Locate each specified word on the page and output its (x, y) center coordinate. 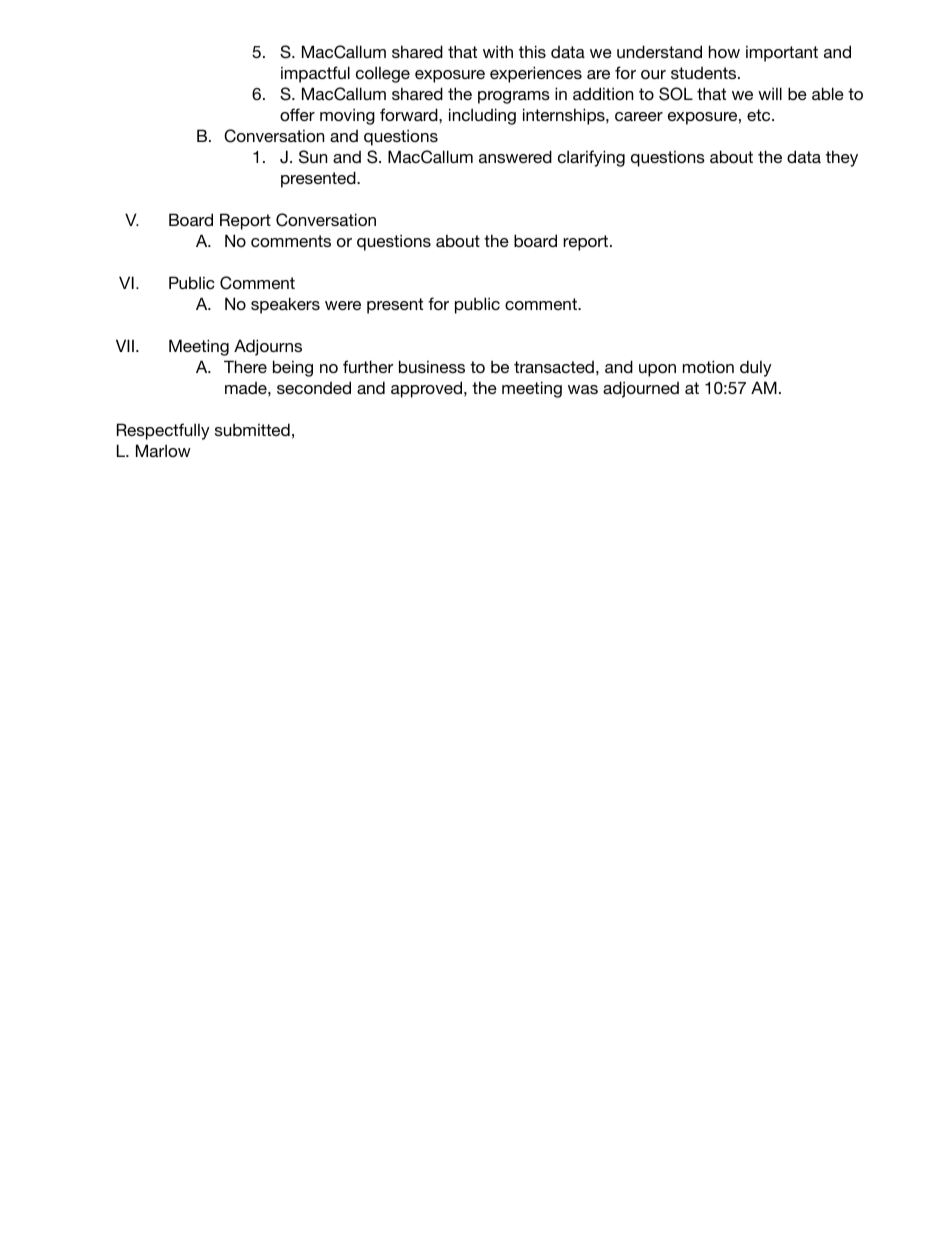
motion (708, 366)
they (842, 158)
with (498, 51)
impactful (315, 74)
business (432, 366)
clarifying (591, 158)
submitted (252, 429)
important (782, 53)
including (482, 116)
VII (125, 345)
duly (756, 368)
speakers (285, 305)
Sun (313, 157)
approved (426, 389)
